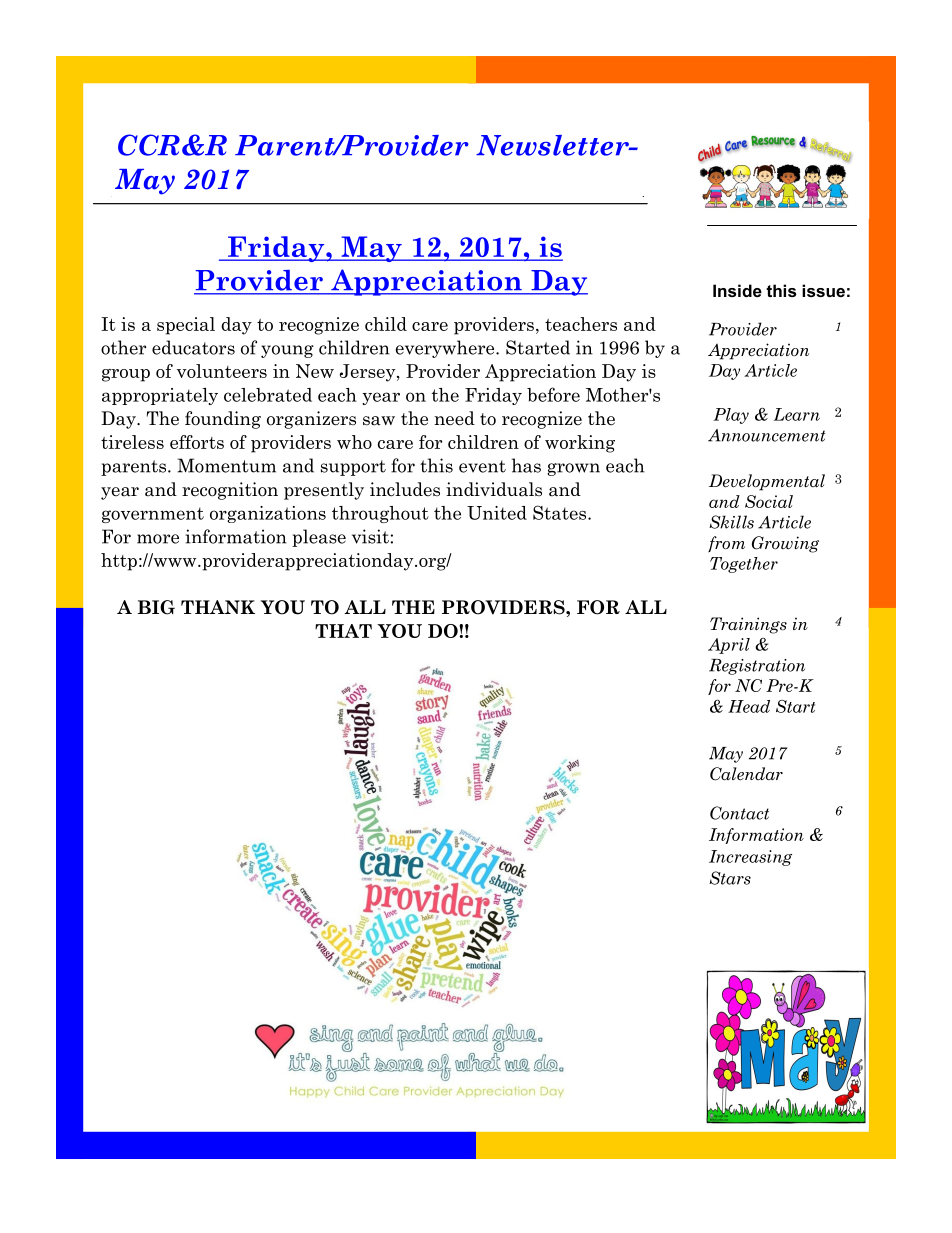  What do you see at coordinates (757, 667) in the document?
I see `Registration` at bounding box center [757, 667].
